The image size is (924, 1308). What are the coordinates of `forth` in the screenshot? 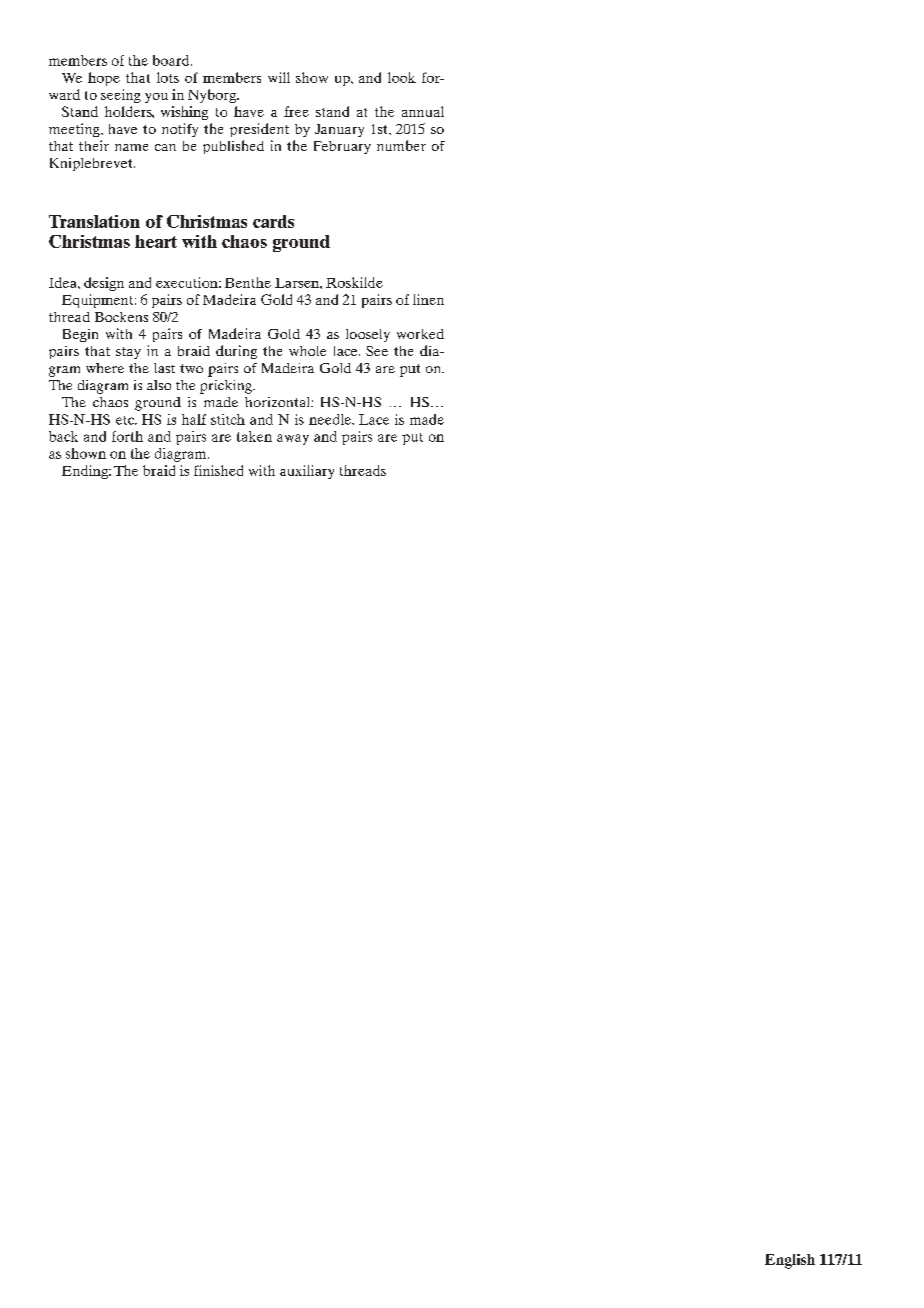 It's located at (127, 436).
